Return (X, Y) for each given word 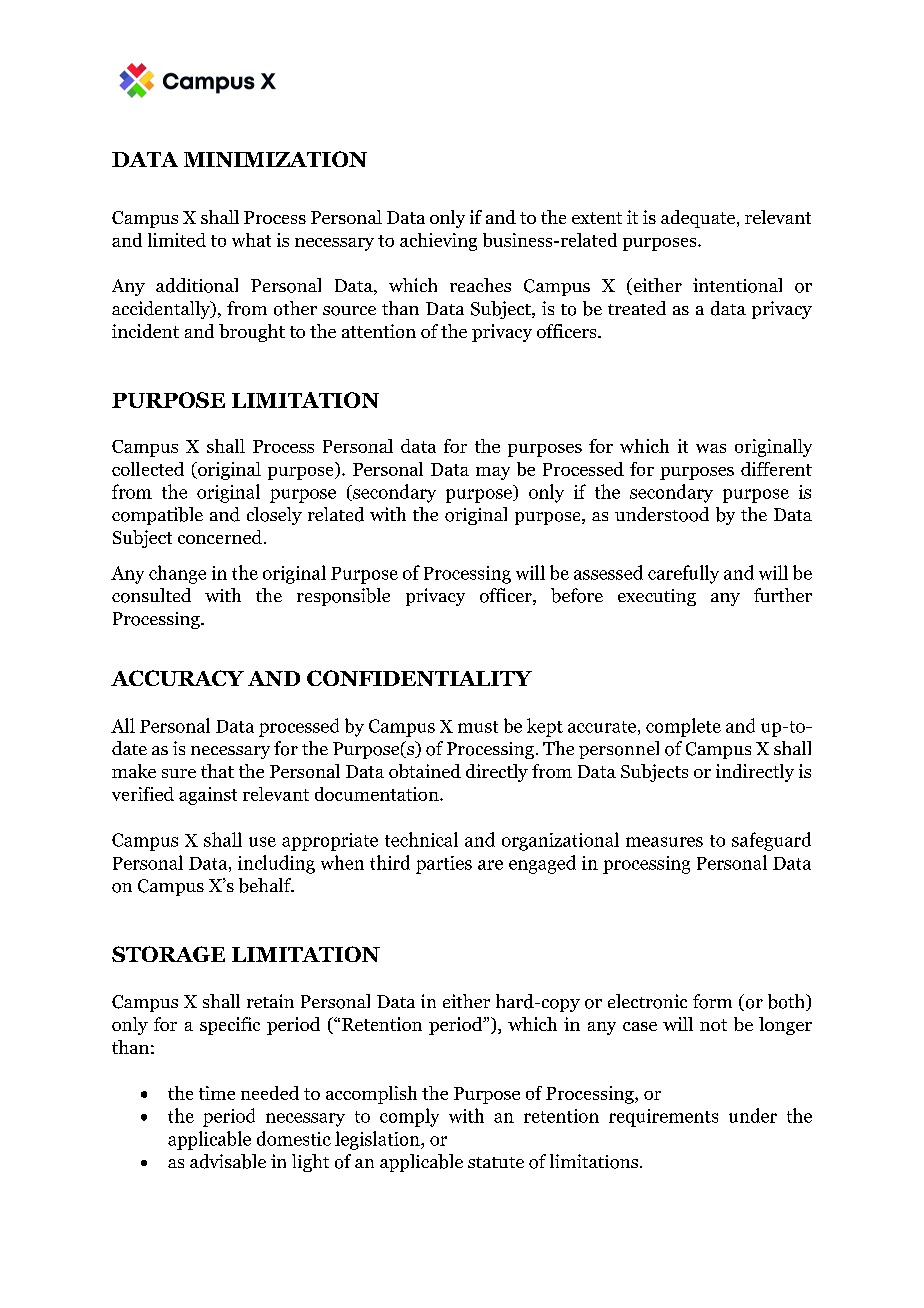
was (711, 448)
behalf (266, 885)
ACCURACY (177, 678)
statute (496, 1162)
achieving (438, 242)
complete (683, 727)
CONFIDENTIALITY (419, 678)
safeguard (771, 841)
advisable (228, 1161)
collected (148, 469)
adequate (699, 219)
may (493, 473)
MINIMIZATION (275, 159)
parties (444, 865)
